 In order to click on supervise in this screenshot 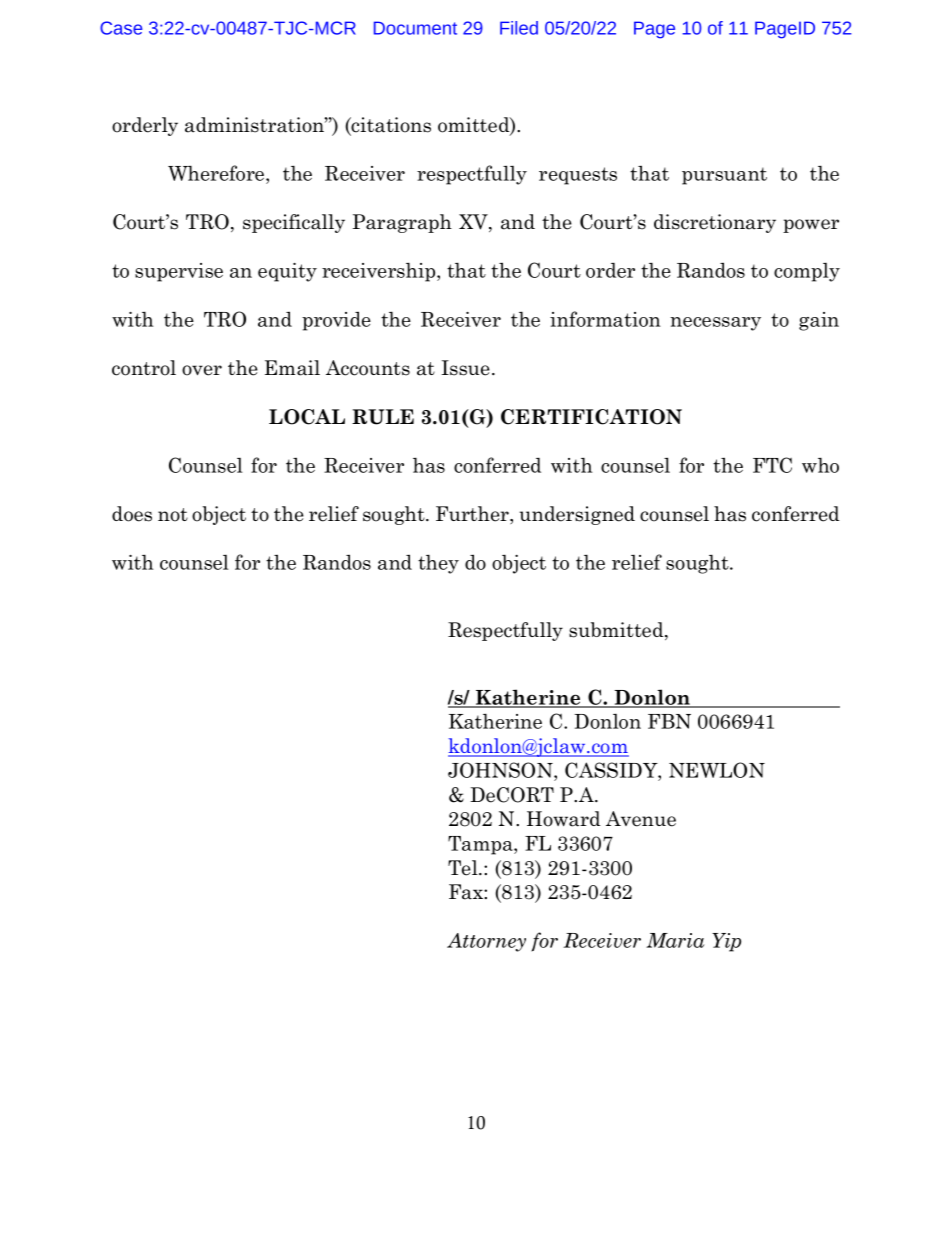, I will do `click(179, 272)`.
